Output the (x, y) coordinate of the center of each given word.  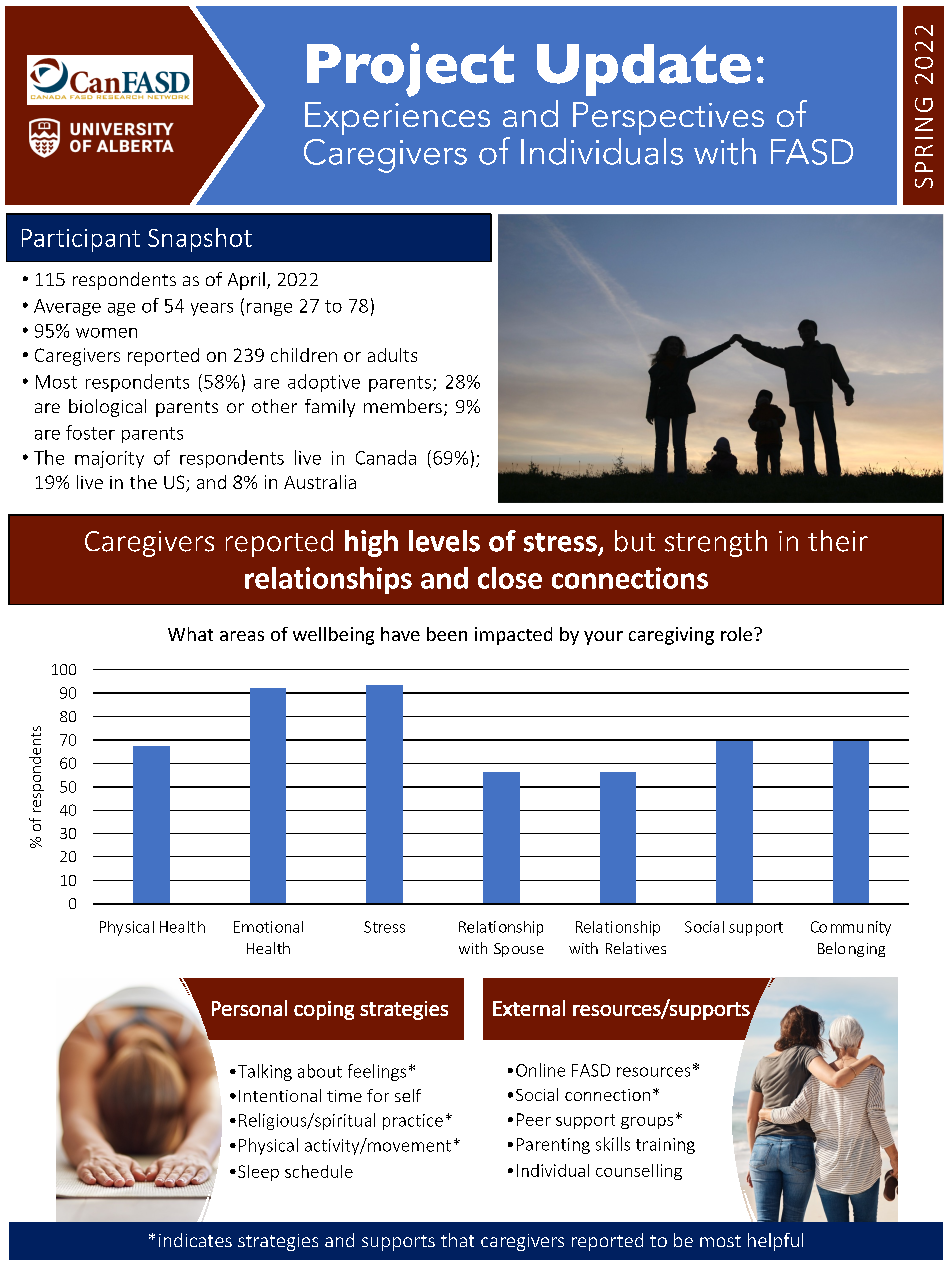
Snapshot (200, 240)
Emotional (268, 927)
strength (716, 543)
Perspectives (668, 118)
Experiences (397, 118)
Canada (386, 457)
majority (109, 459)
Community (851, 928)
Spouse (519, 950)
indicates (195, 1240)
